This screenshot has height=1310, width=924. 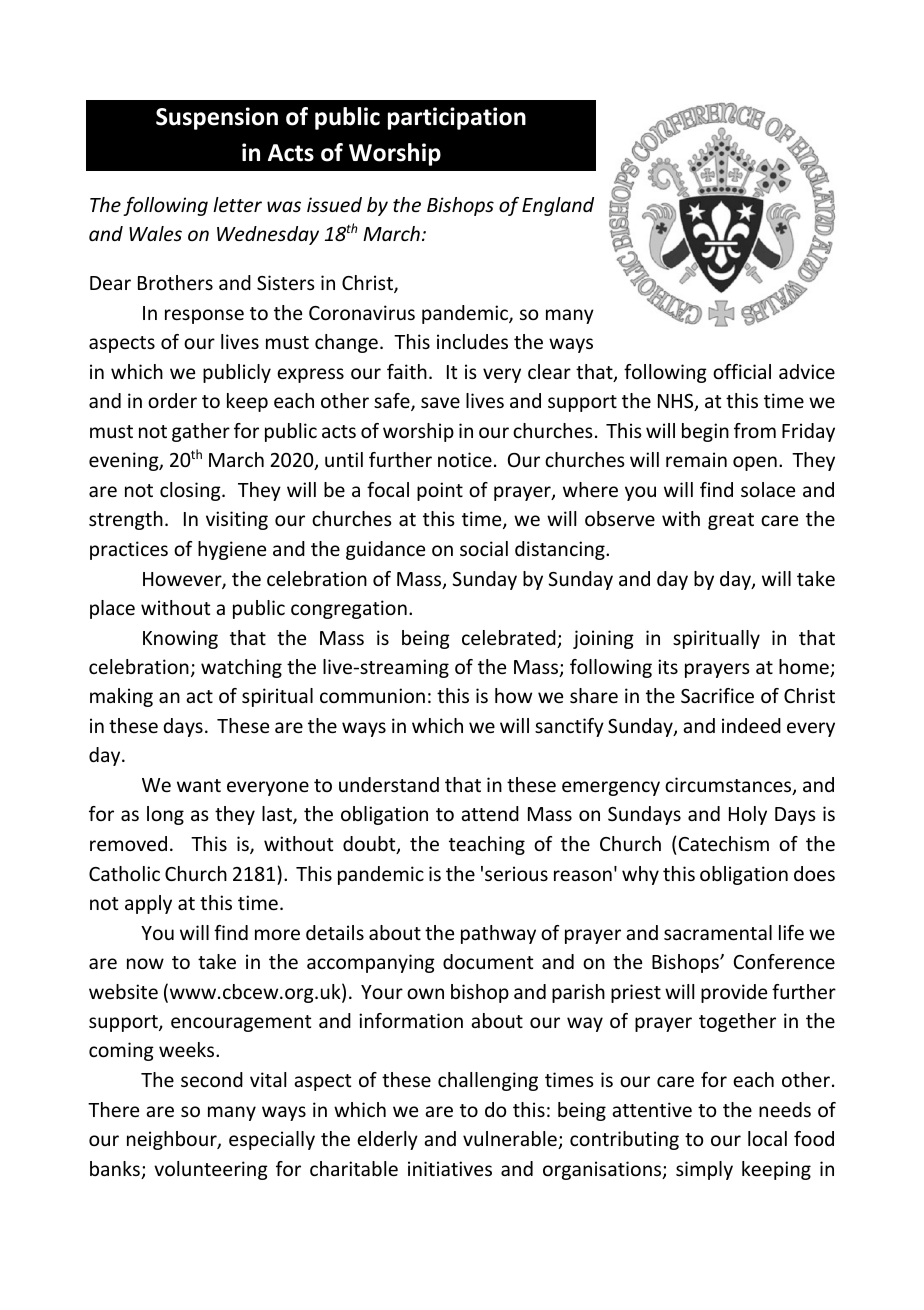 I want to click on Suspension, so click(x=217, y=118).
